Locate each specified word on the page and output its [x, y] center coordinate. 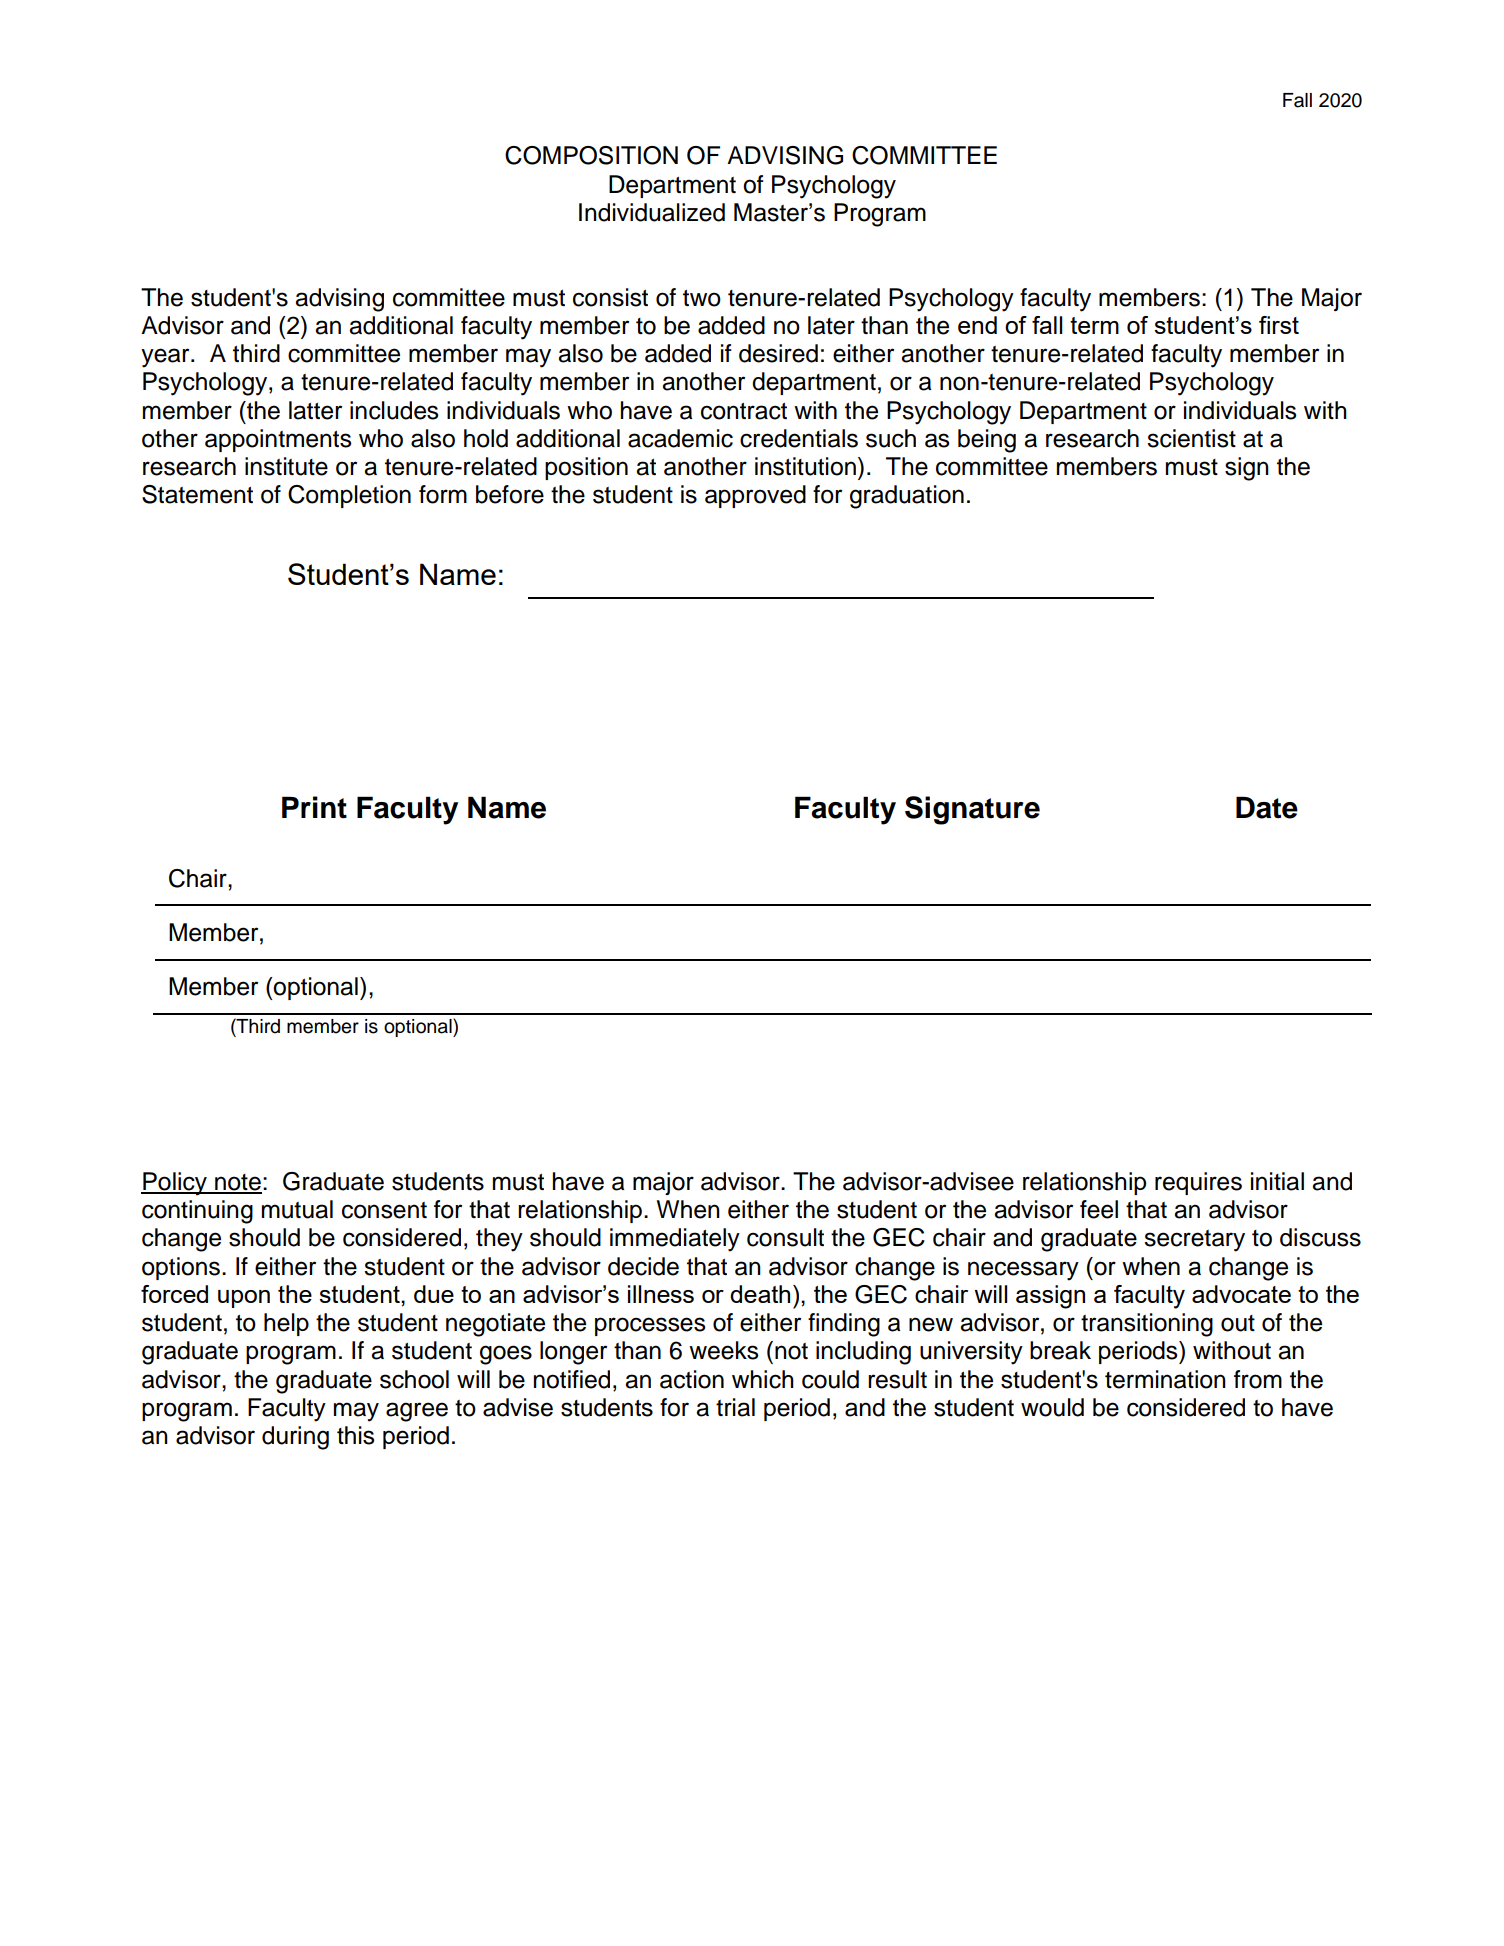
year [166, 358]
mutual [297, 1209]
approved [755, 496]
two [702, 298]
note [237, 1183]
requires [1198, 1183]
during [295, 1438]
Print [314, 807]
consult [785, 1237]
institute [286, 466]
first [1279, 325]
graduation [907, 497]
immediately [675, 1240]
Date [1267, 807]
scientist [1191, 438]
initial [1277, 1181]
